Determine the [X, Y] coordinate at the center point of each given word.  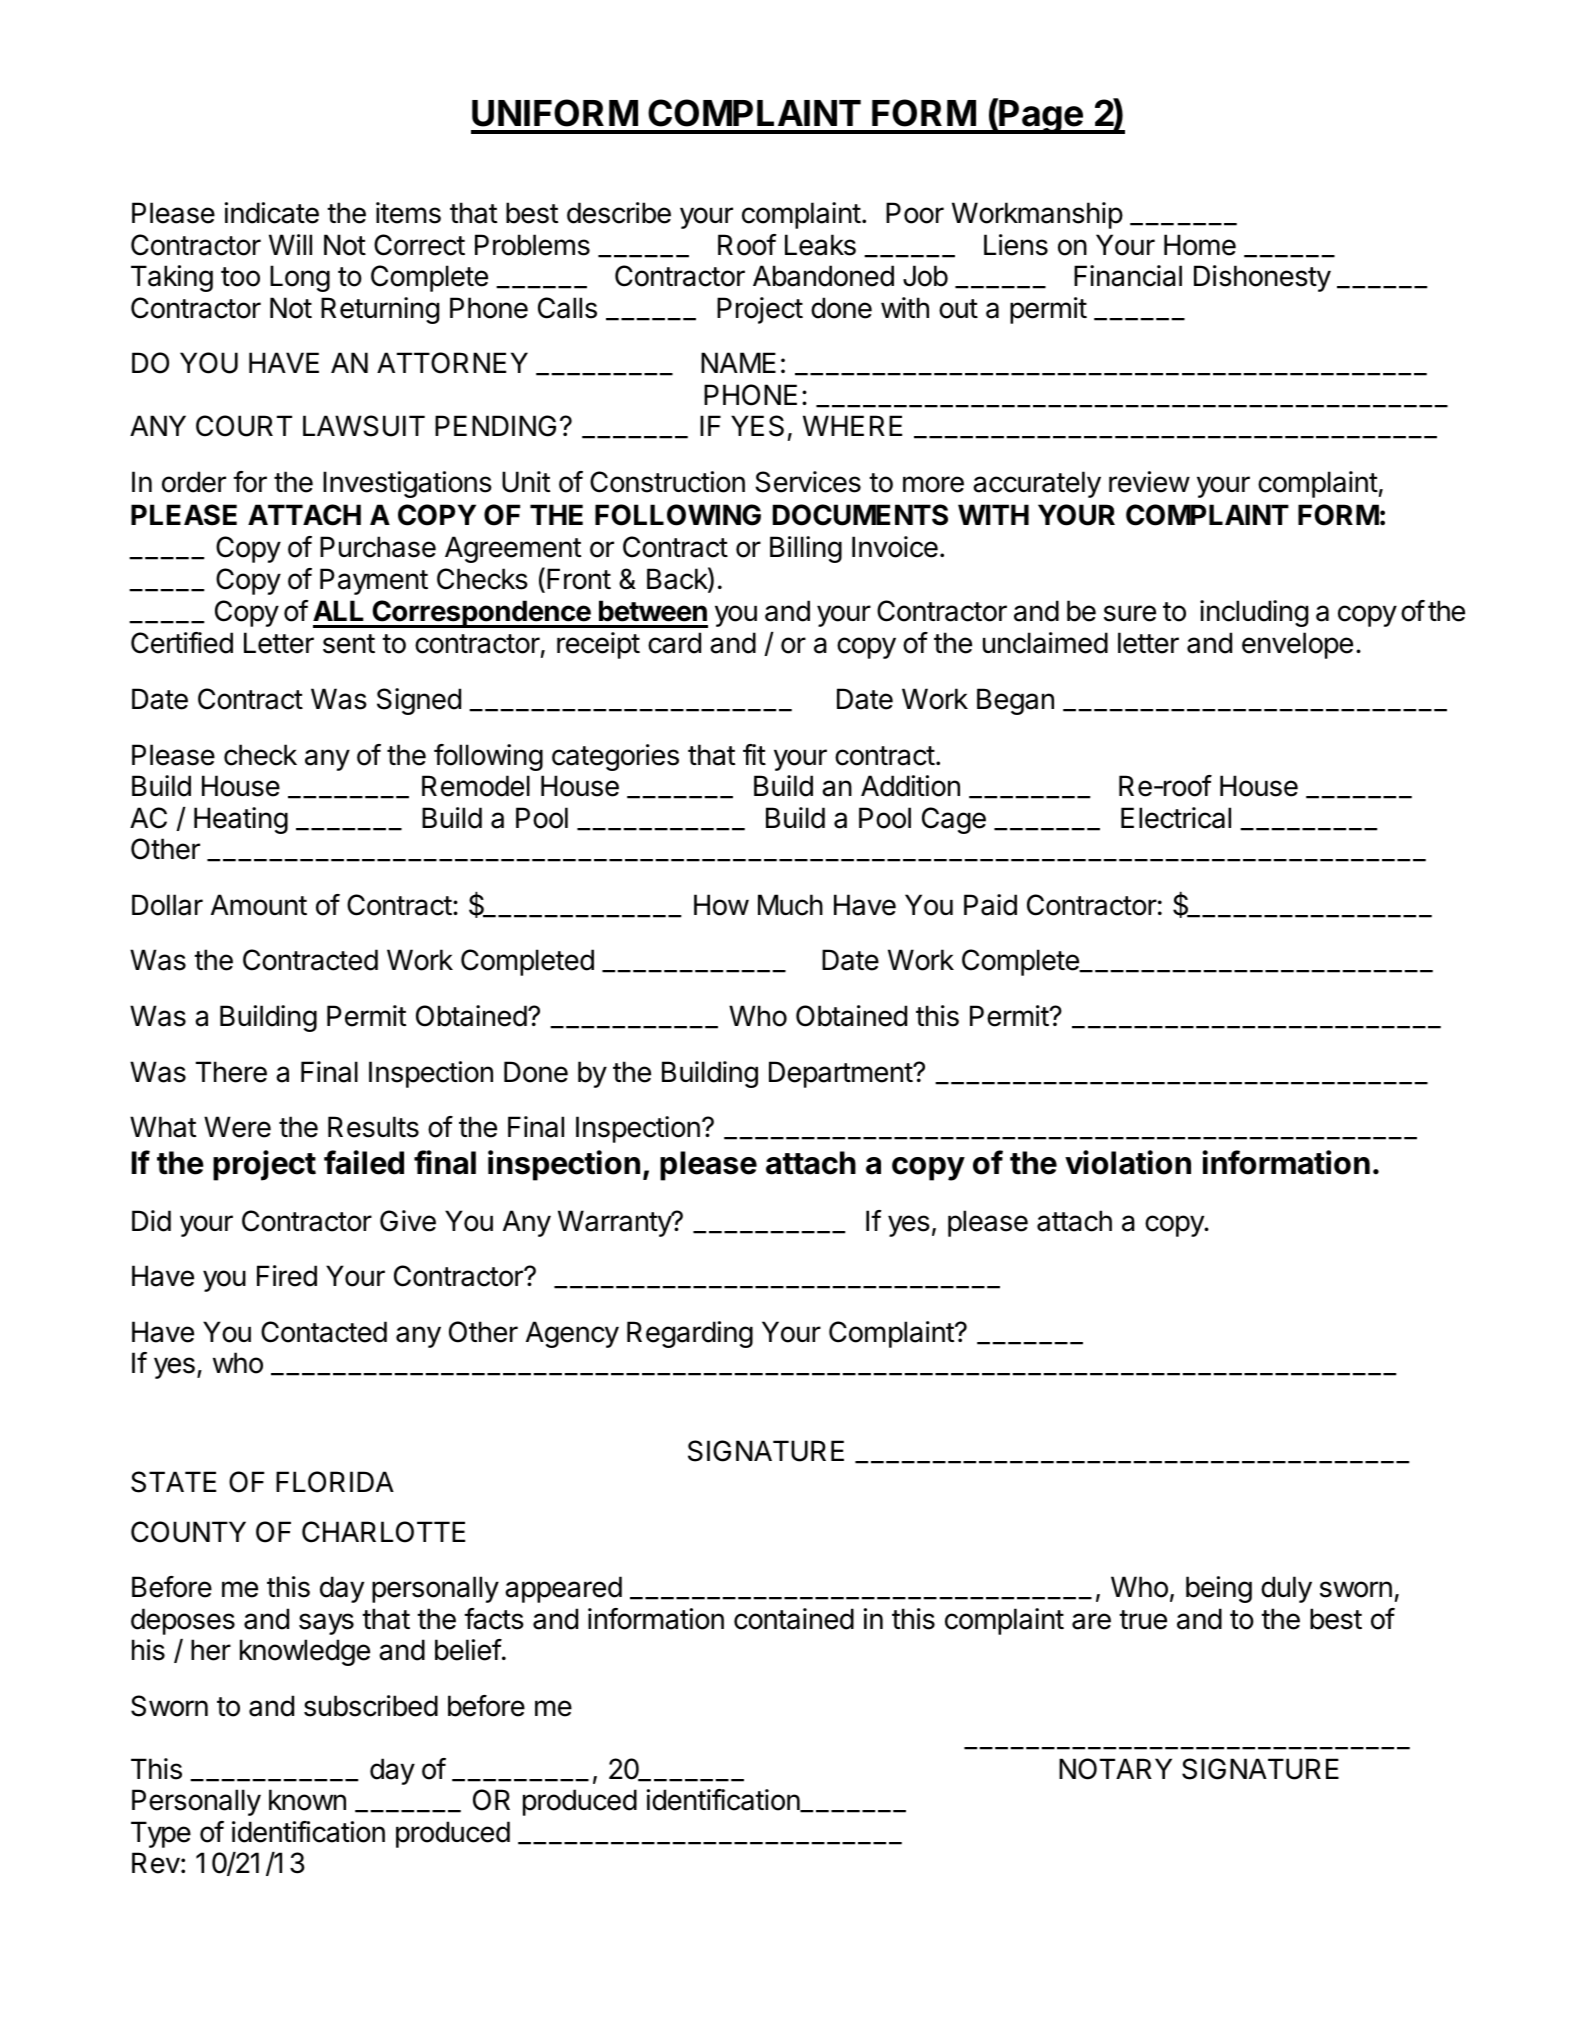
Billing [806, 549]
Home [1200, 245]
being [1219, 1589]
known [307, 1800]
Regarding [690, 1334]
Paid [990, 905]
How [721, 905]
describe [619, 213]
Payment [374, 581]
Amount [259, 905]
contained [794, 1619]
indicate [272, 213]
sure [1130, 613]
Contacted [324, 1332]
